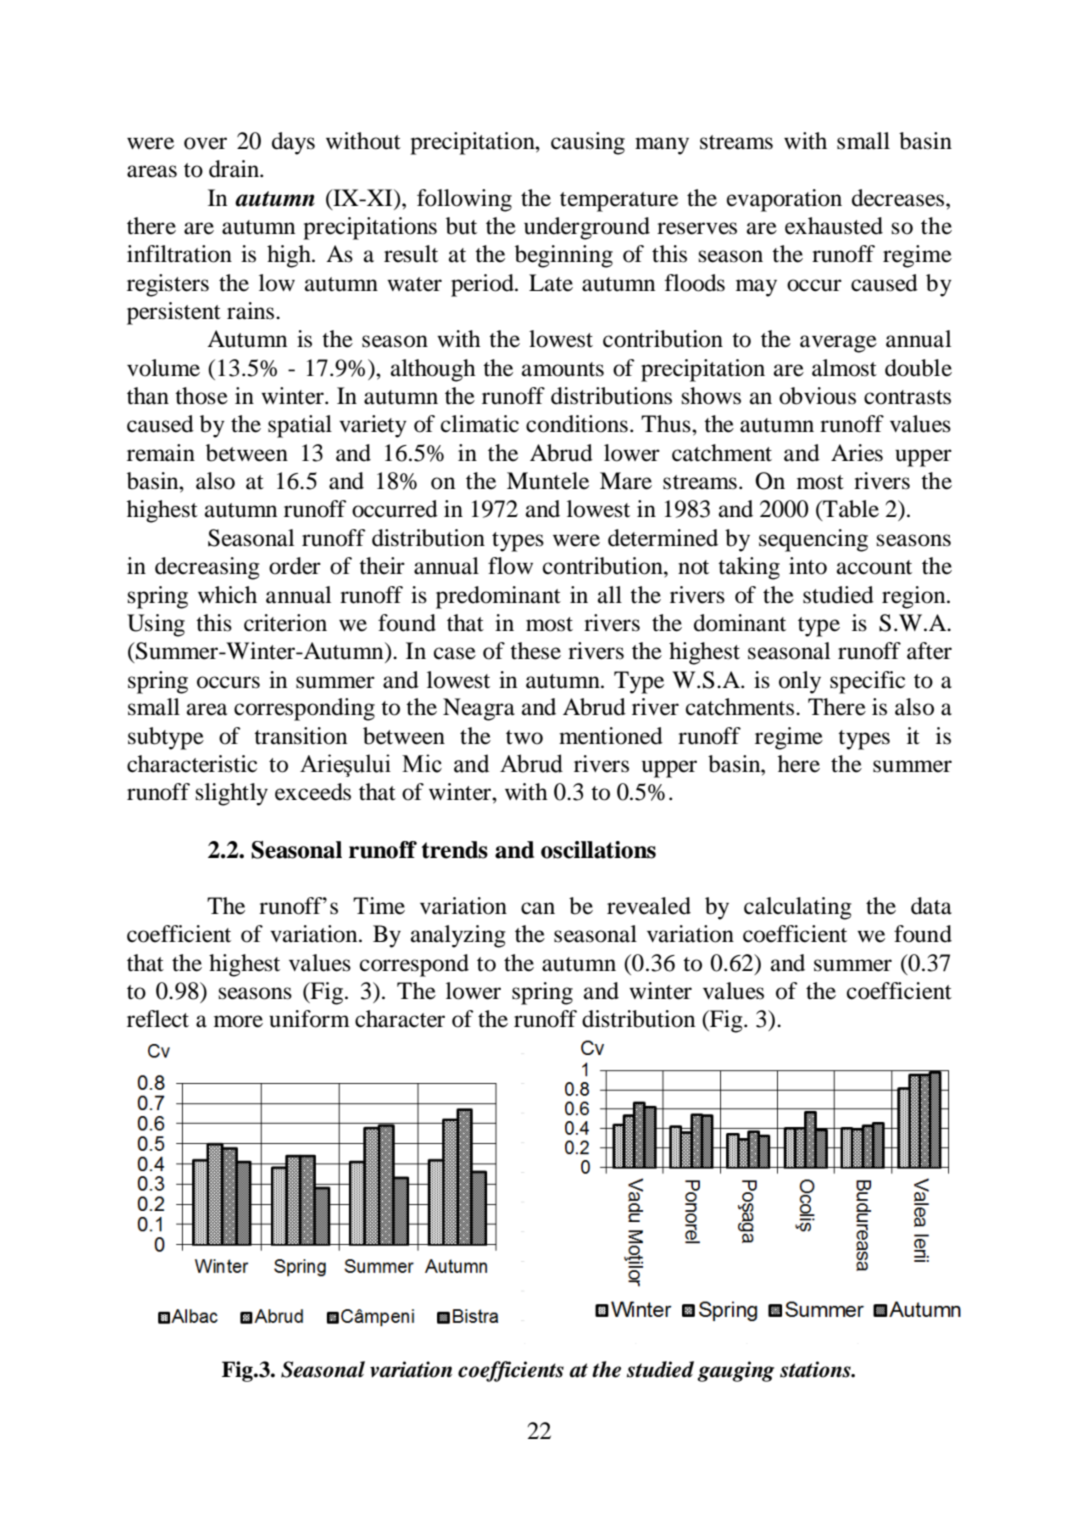 The height and width of the screenshot is (1524, 1079). Describe the element at coordinates (309, 1019) in the screenshot. I see `uniform` at that location.
